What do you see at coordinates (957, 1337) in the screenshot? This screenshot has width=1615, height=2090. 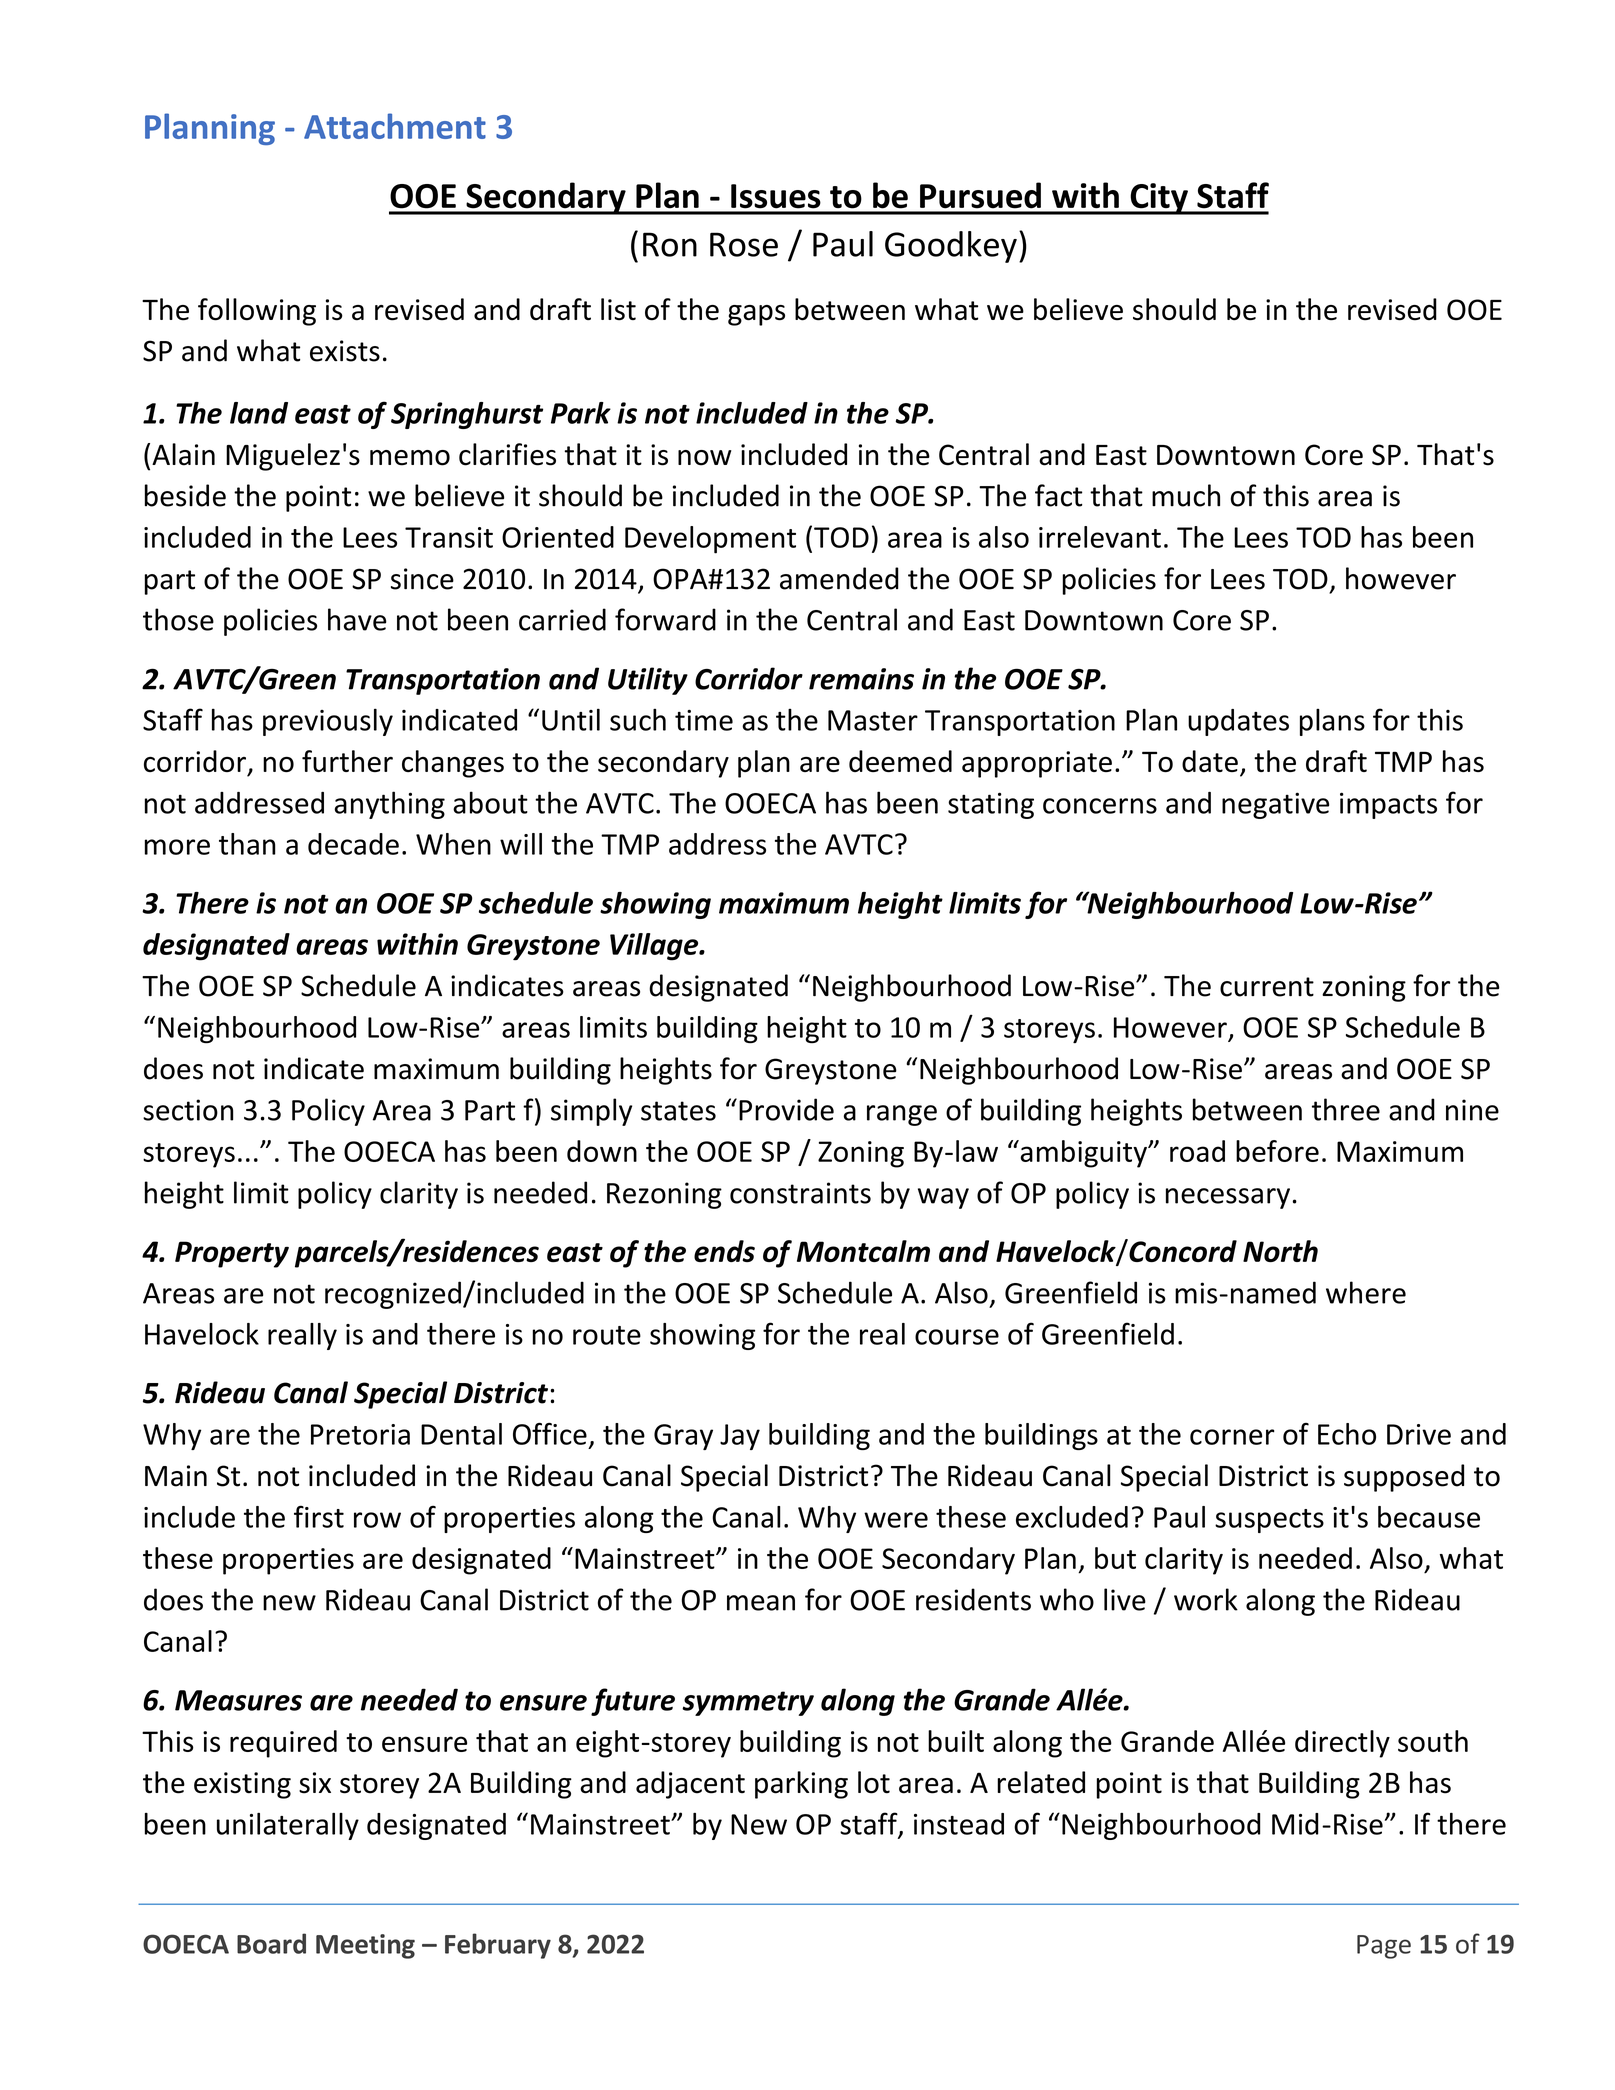 I see `course` at bounding box center [957, 1337].
